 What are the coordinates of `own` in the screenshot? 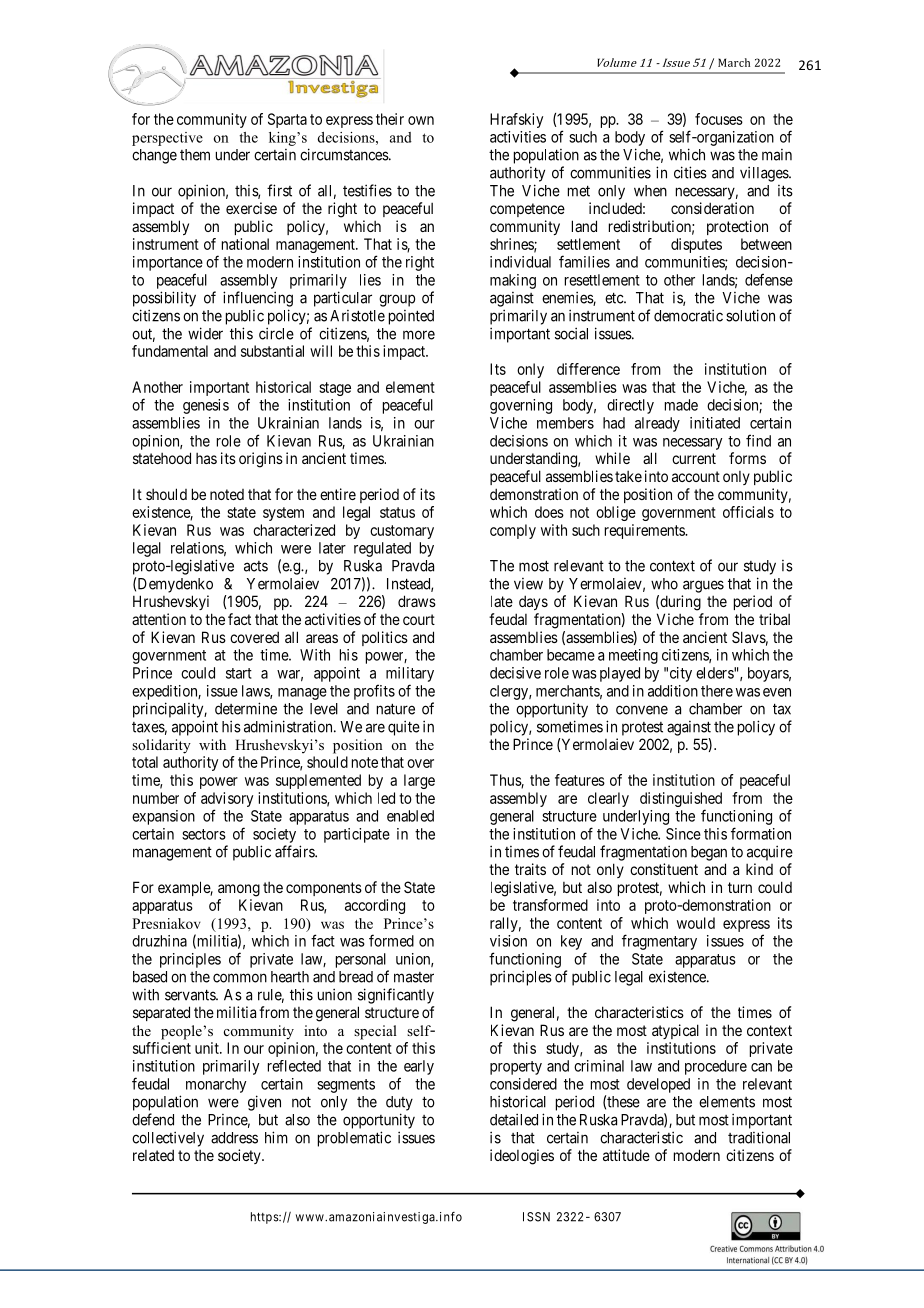 It's located at (421, 120).
